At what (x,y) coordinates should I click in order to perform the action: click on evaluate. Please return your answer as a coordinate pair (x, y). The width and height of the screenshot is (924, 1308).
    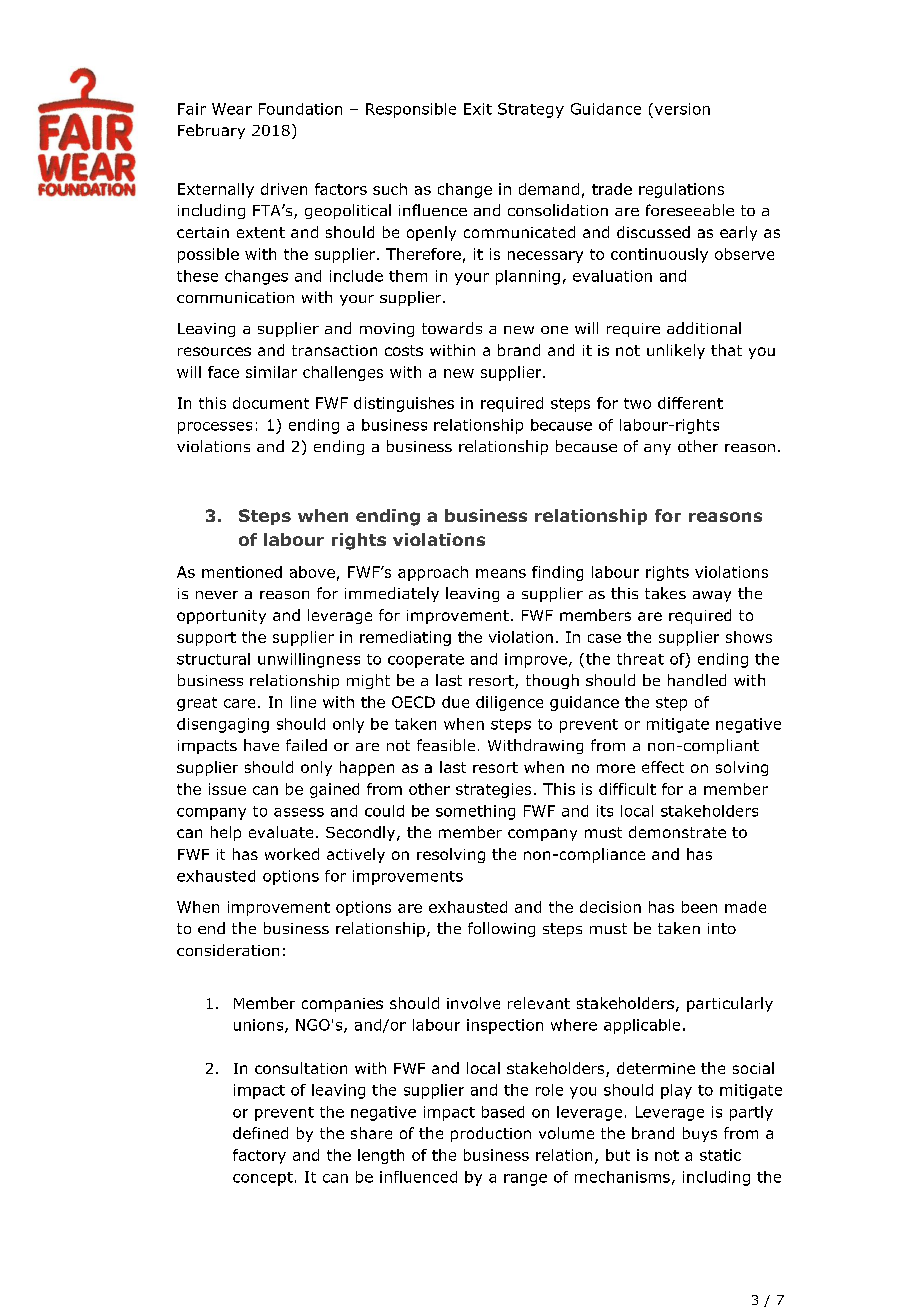
    Looking at the image, I should click on (281, 832).
